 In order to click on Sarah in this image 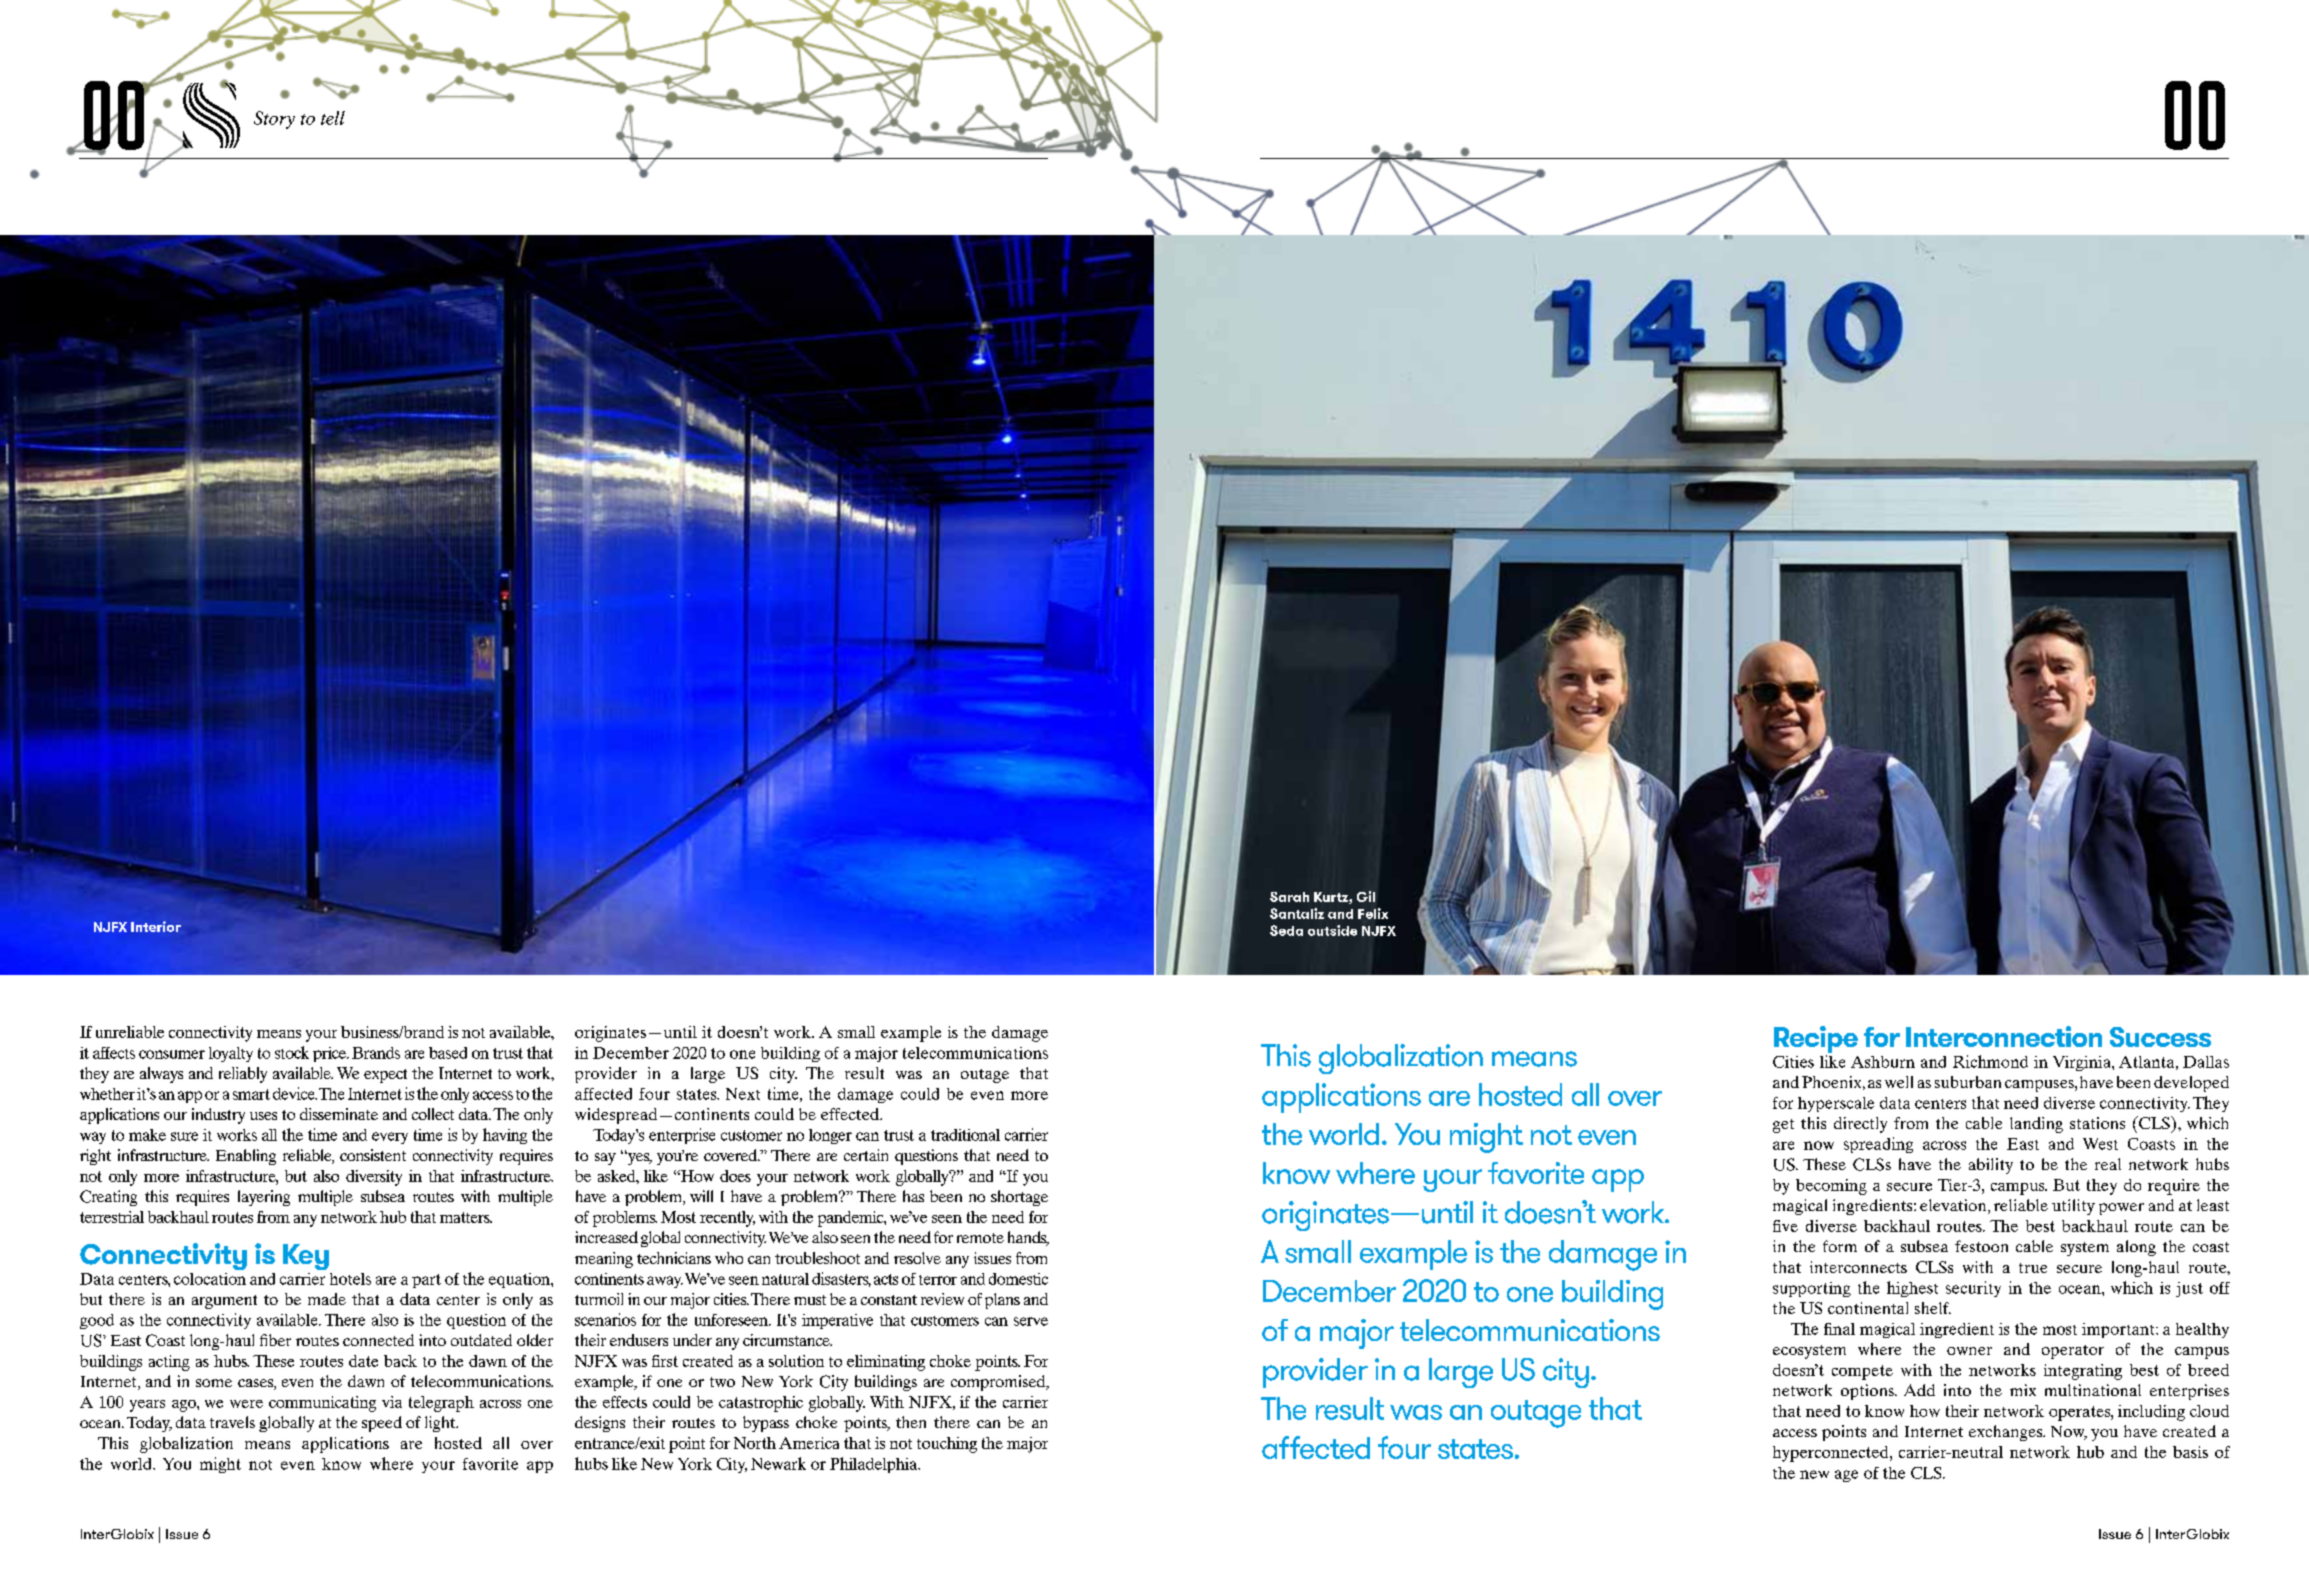, I will do `click(1289, 897)`.
